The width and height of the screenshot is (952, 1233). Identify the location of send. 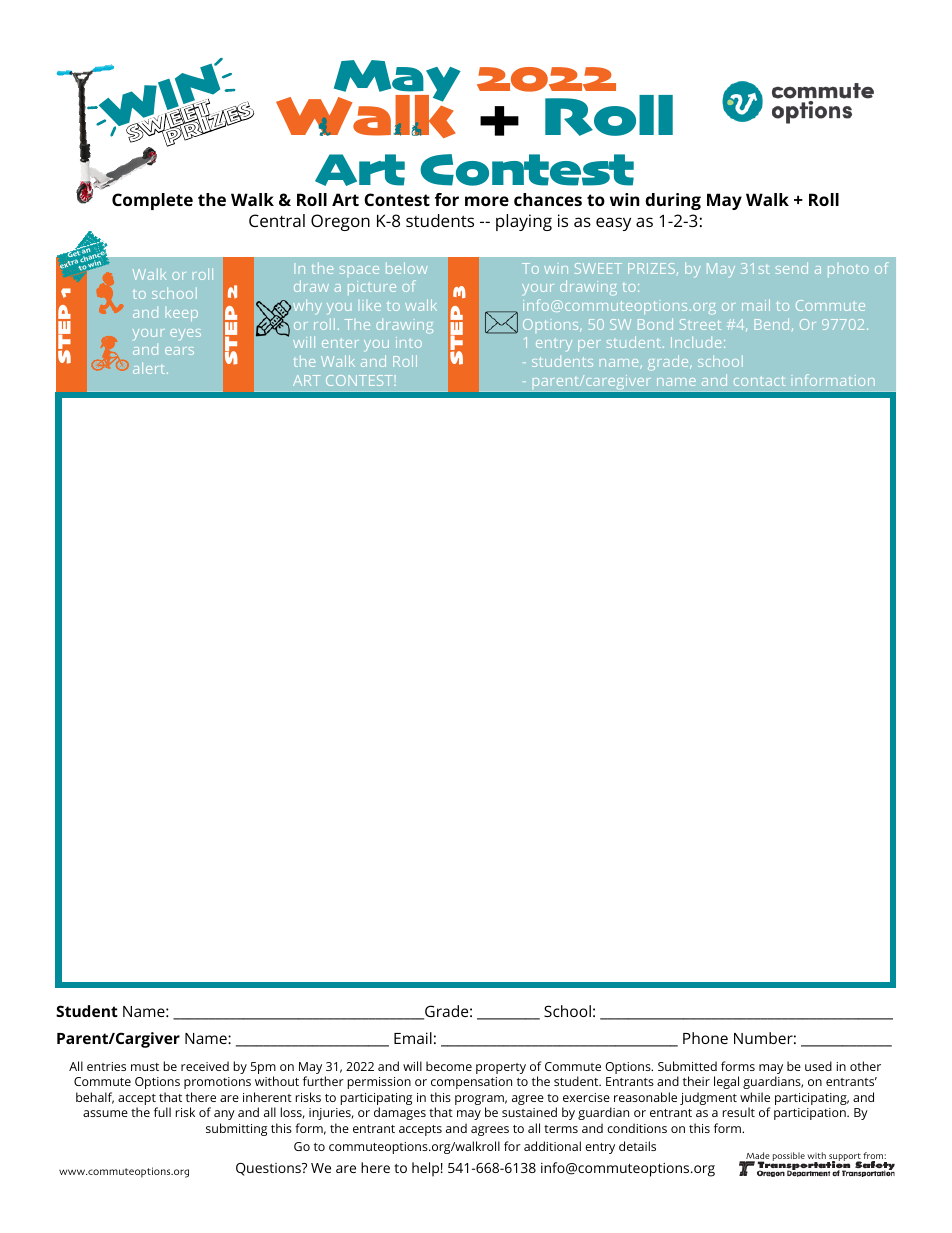
(792, 268).
